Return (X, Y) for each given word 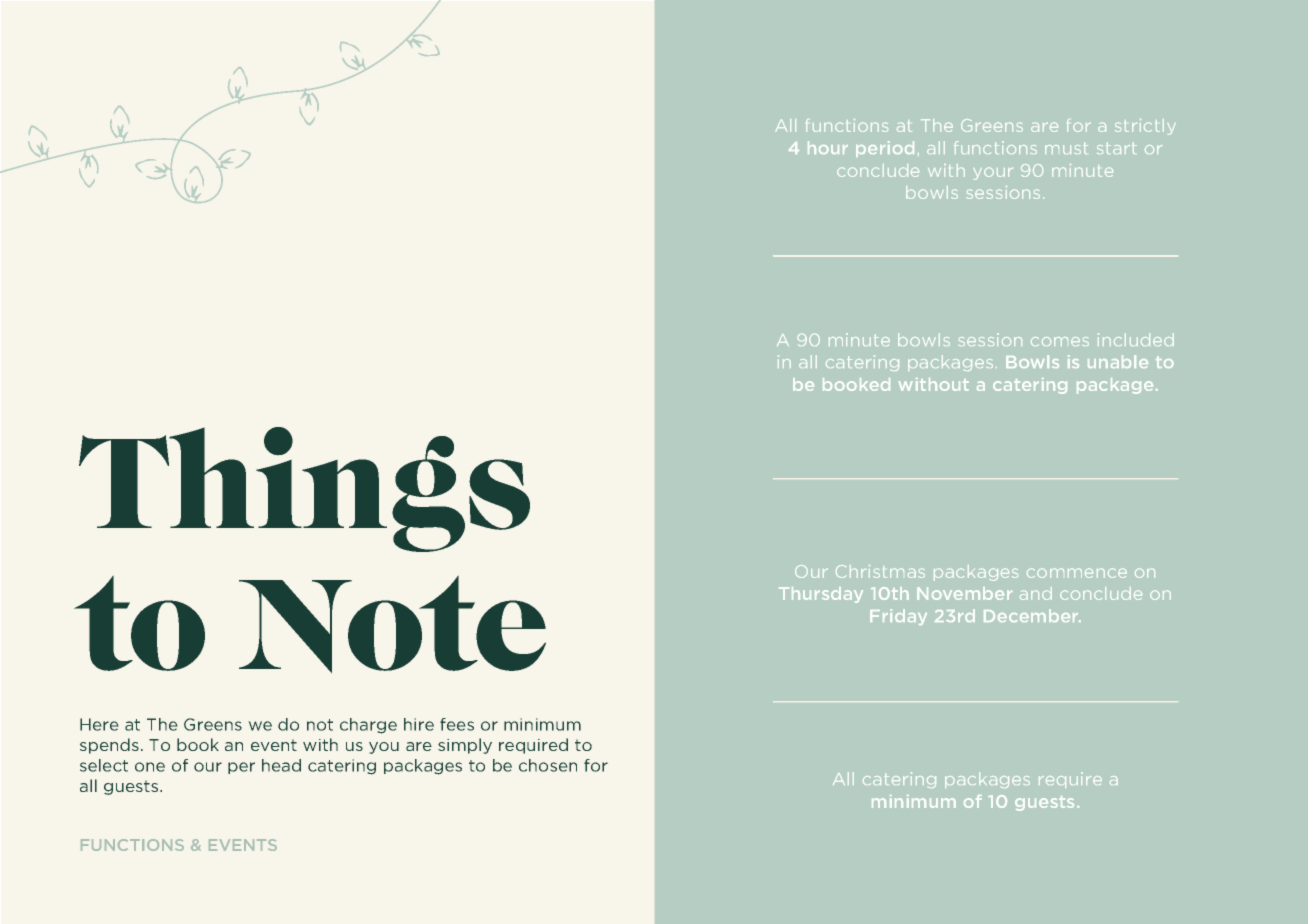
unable (1118, 361)
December (1032, 615)
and (1036, 593)
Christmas (880, 571)
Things (304, 489)
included (1136, 339)
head (281, 765)
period (885, 149)
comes (1060, 341)
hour (828, 147)
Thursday (821, 595)
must (1066, 148)
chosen (548, 765)
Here (99, 724)
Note (392, 624)
